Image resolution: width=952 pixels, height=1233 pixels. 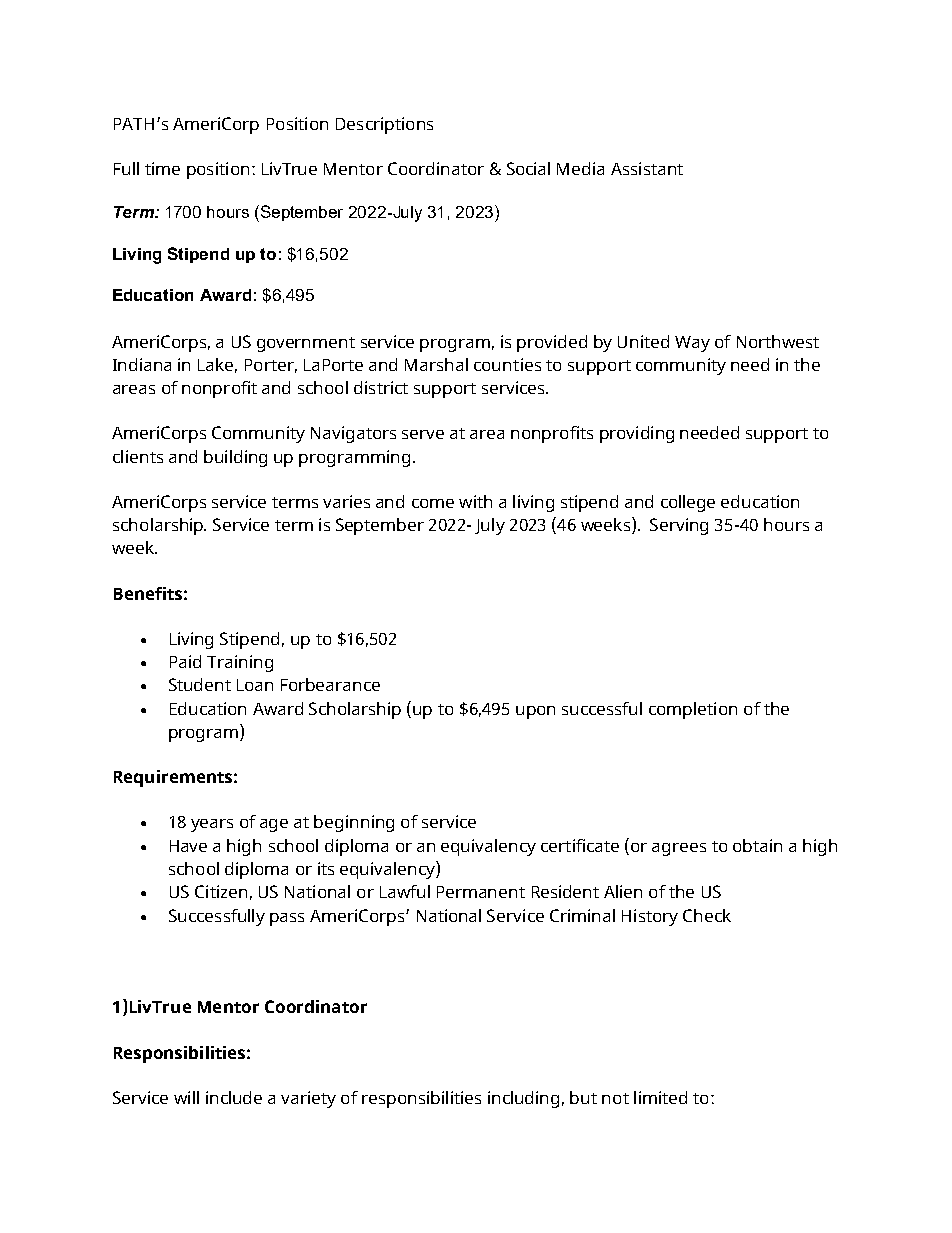 What do you see at coordinates (234, 1097) in the page?
I see `include` at bounding box center [234, 1097].
